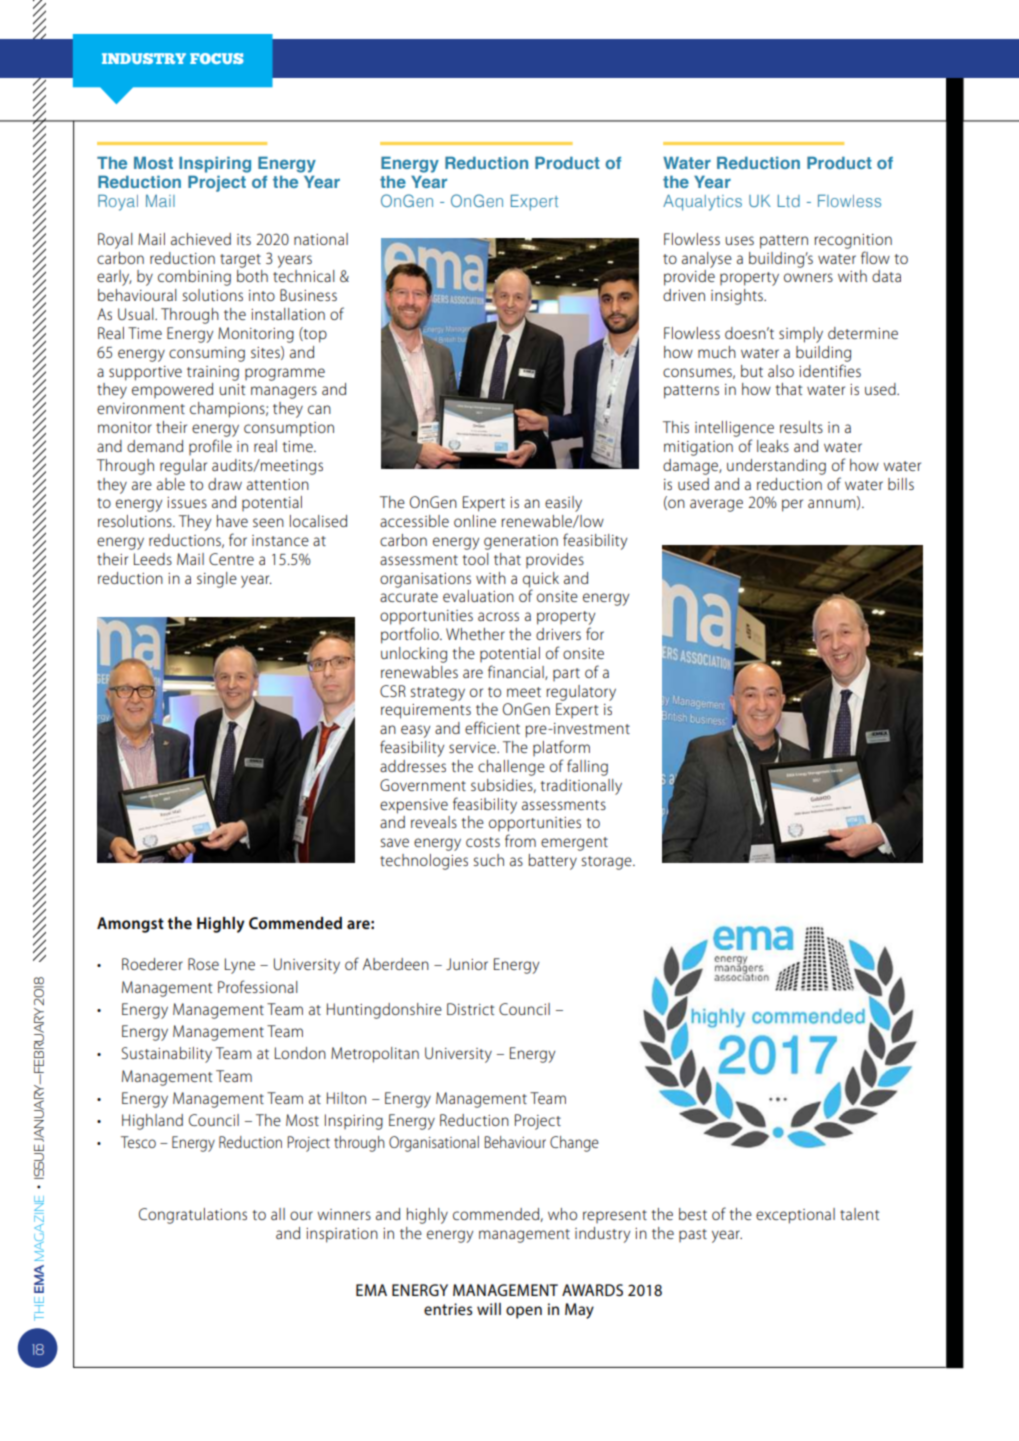  I want to click on Ltd, so click(789, 201).
